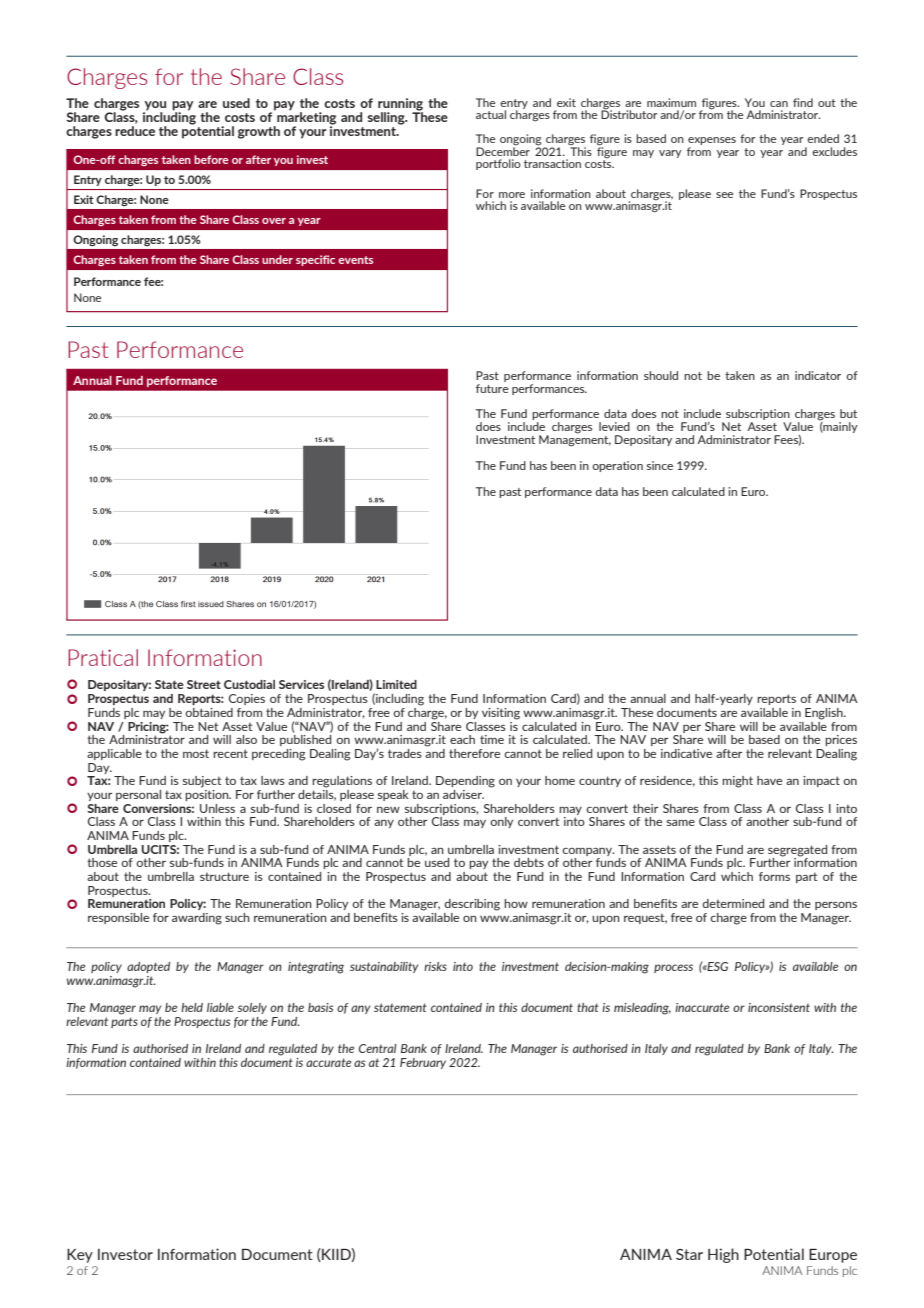  Describe the element at coordinates (135, 129) in the screenshot. I see `reduce` at that location.
